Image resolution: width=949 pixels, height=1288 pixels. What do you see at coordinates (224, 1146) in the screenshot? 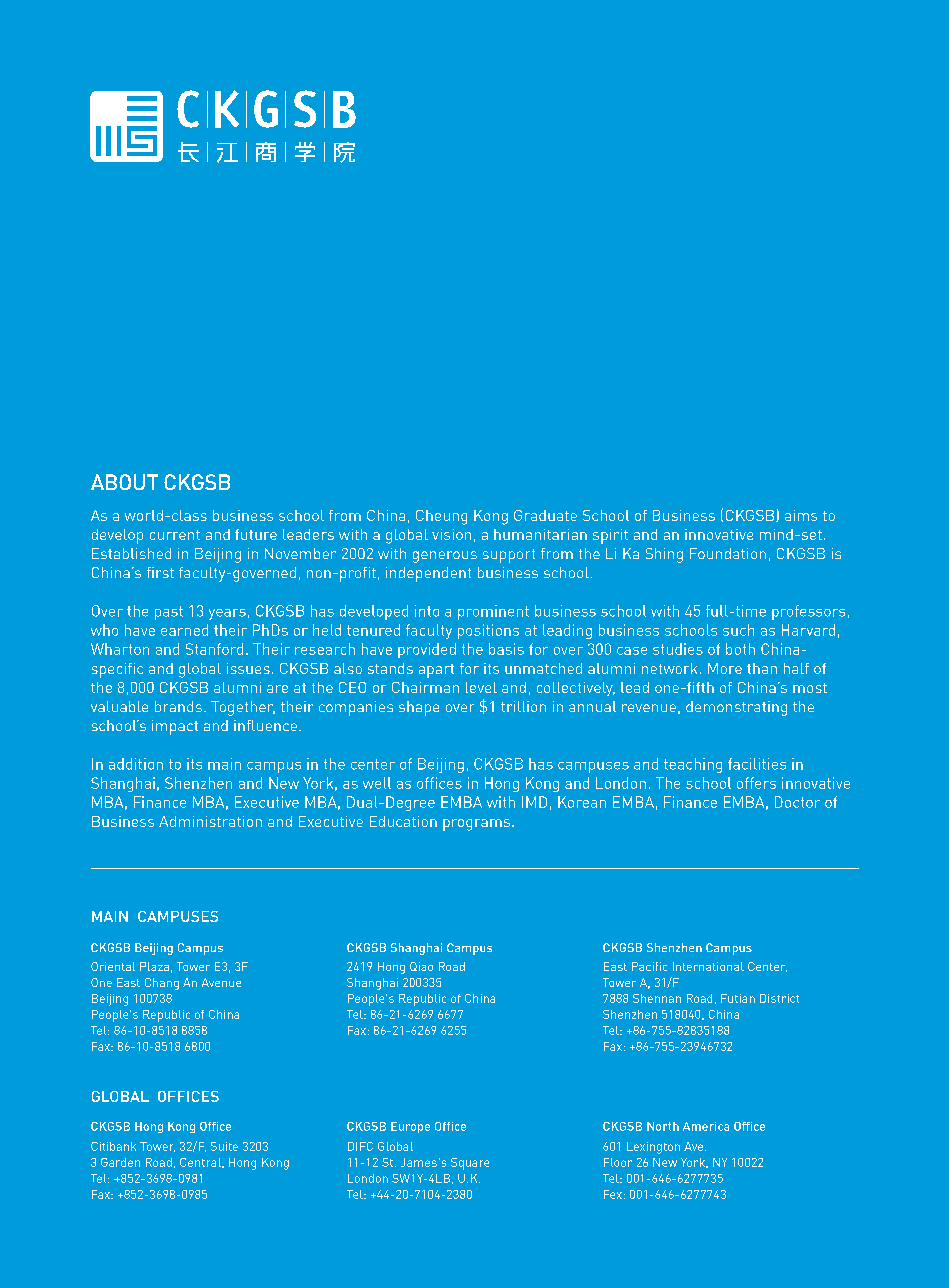
I see `Suite` at bounding box center [224, 1146].
